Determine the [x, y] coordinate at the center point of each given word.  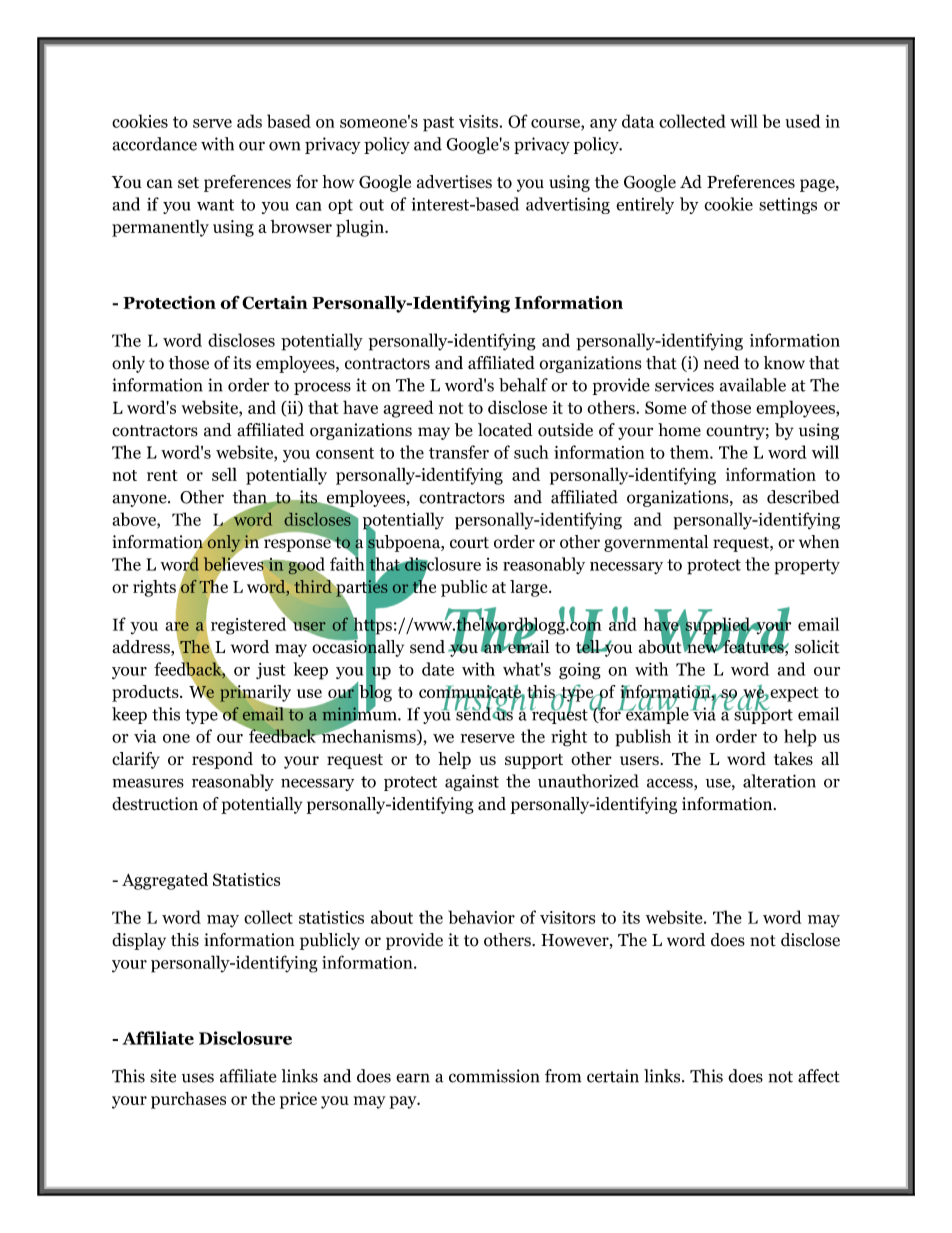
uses [198, 1078]
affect [819, 1076]
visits [478, 121]
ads [249, 121]
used [802, 121]
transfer [459, 452]
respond [222, 760]
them [690, 452]
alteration [779, 781]
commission [494, 1076]
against [472, 782]
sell [224, 474]
